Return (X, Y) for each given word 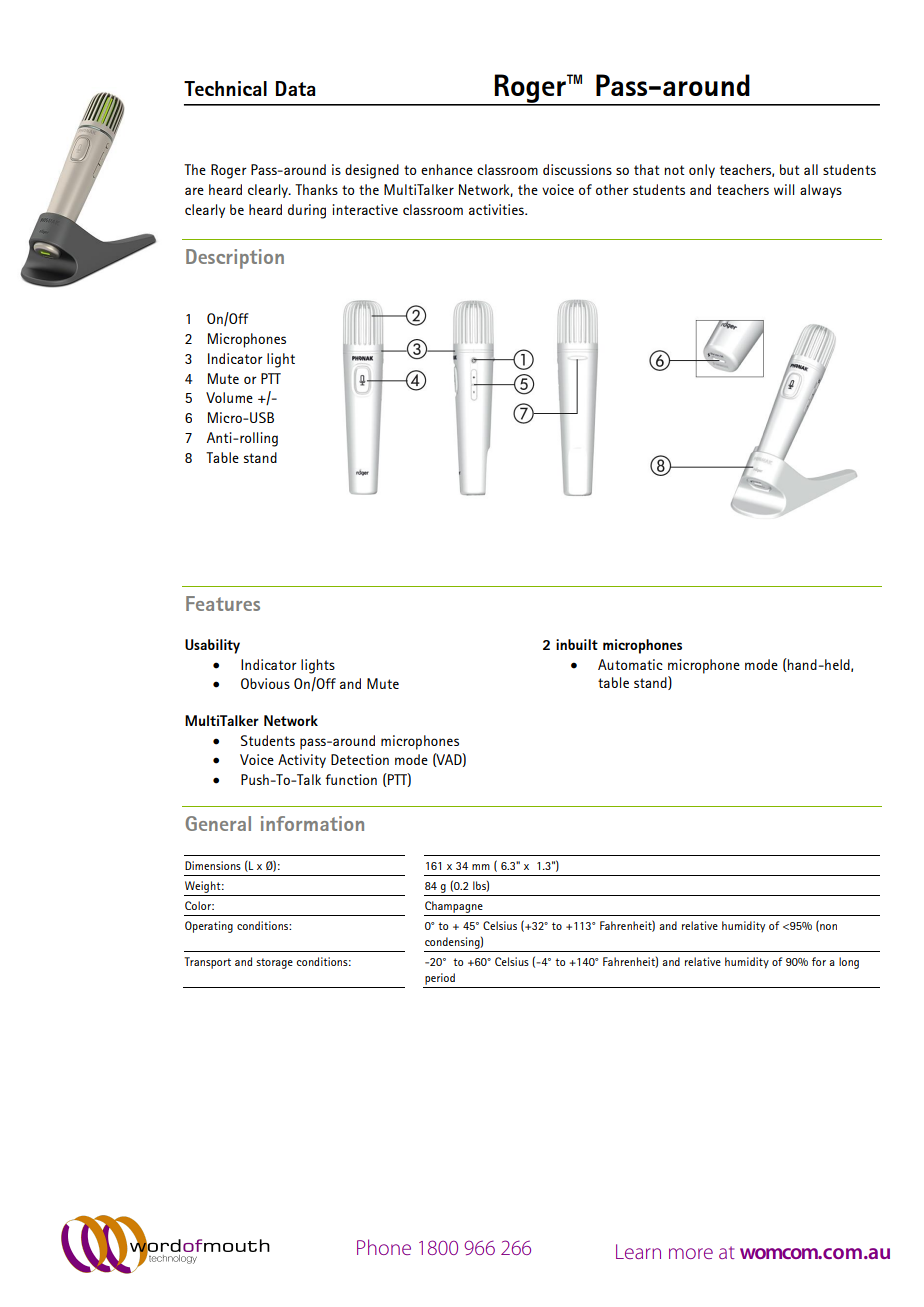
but (789, 169)
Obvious (265, 683)
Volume (229, 397)
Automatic (630, 664)
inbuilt (577, 644)
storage (274, 963)
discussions (577, 169)
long (849, 963)
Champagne (454, 907)
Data (295, 88)
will (784, 189)
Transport (207, 963)
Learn (638, 1251)
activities (497, 209)
